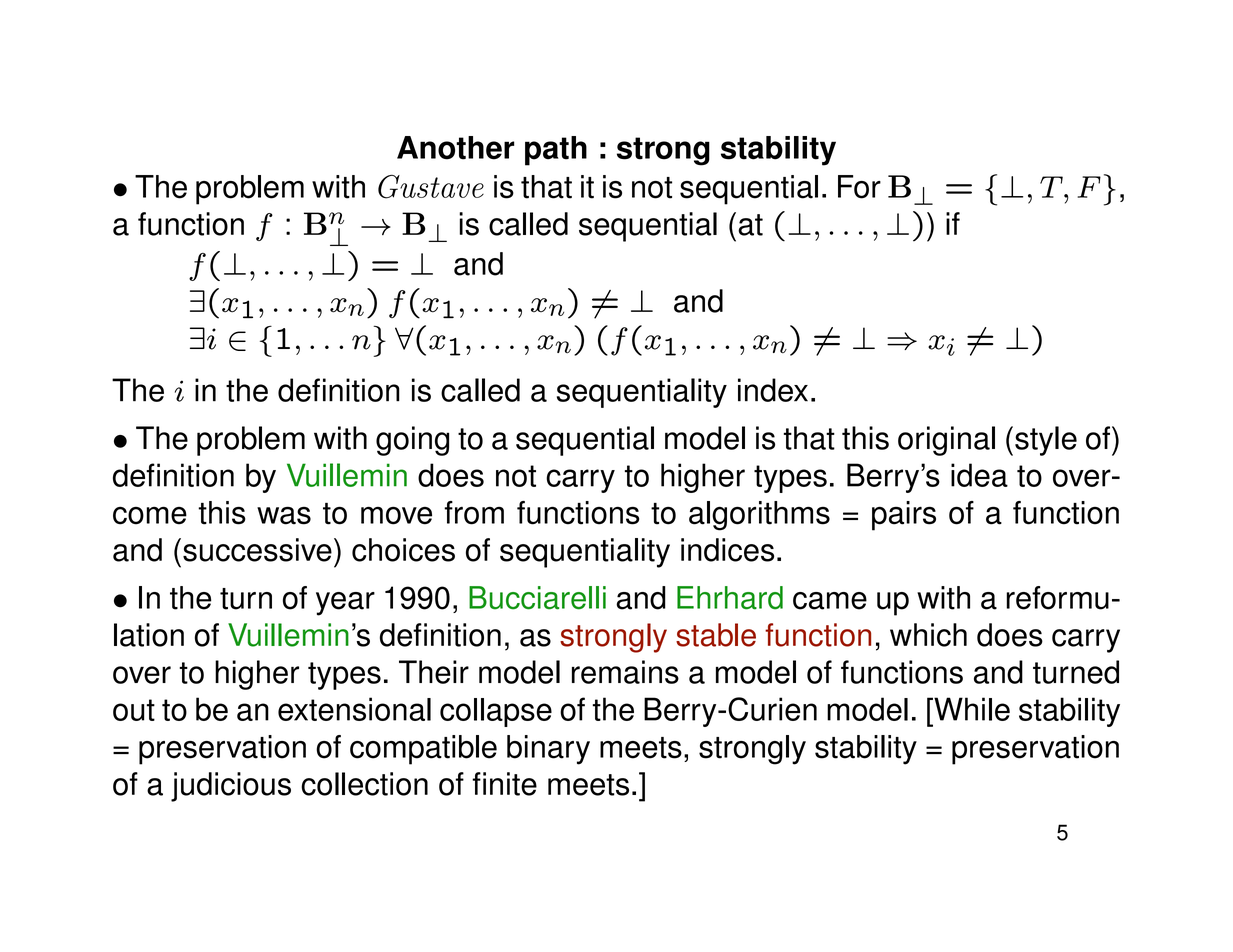 The image size is (1233, 952). What do you see at coordinates (231, 787) in the document?
I see `judicious` at bounding box center [231, 787].
